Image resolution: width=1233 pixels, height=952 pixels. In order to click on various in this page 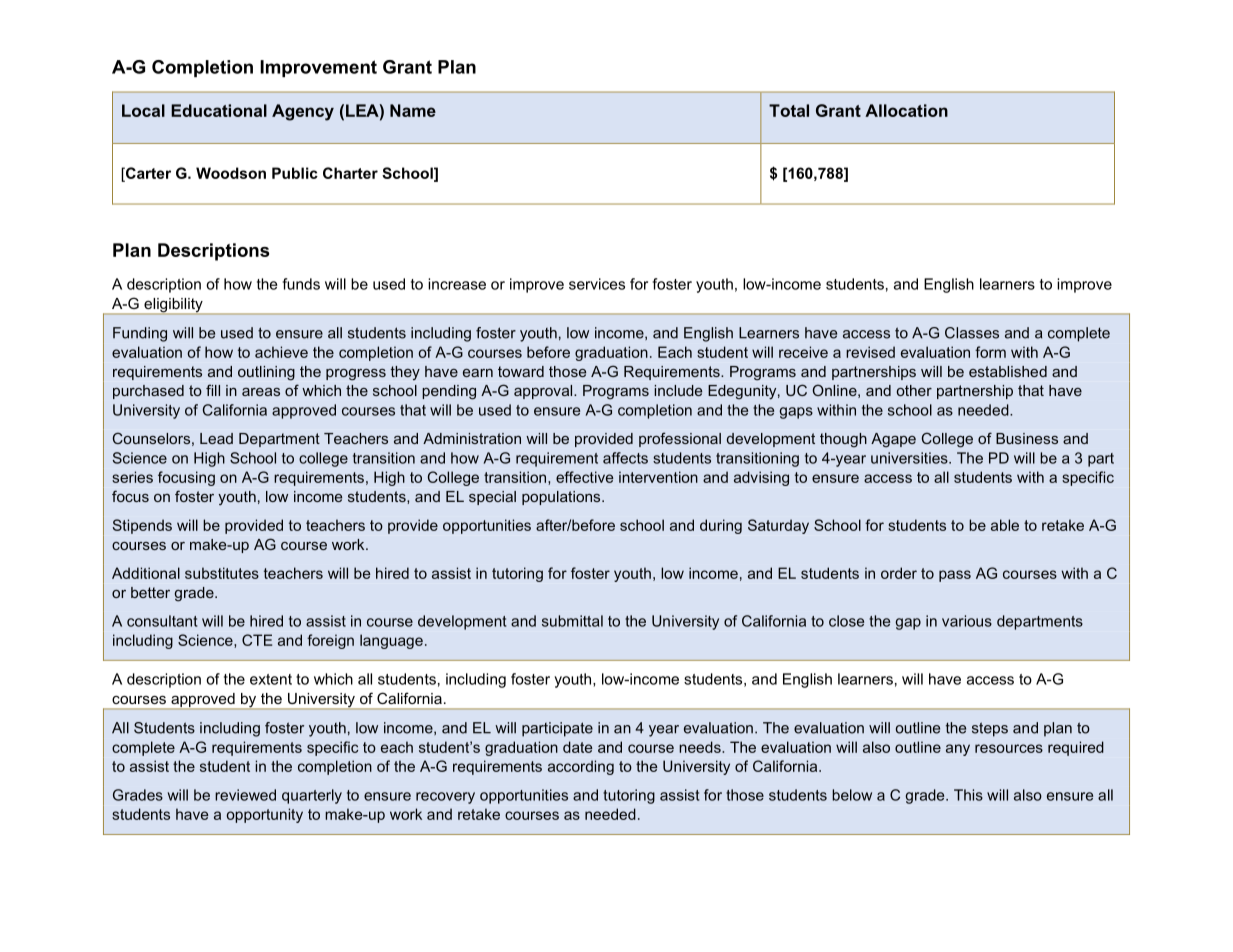, I will do `click(967, 621)`.
